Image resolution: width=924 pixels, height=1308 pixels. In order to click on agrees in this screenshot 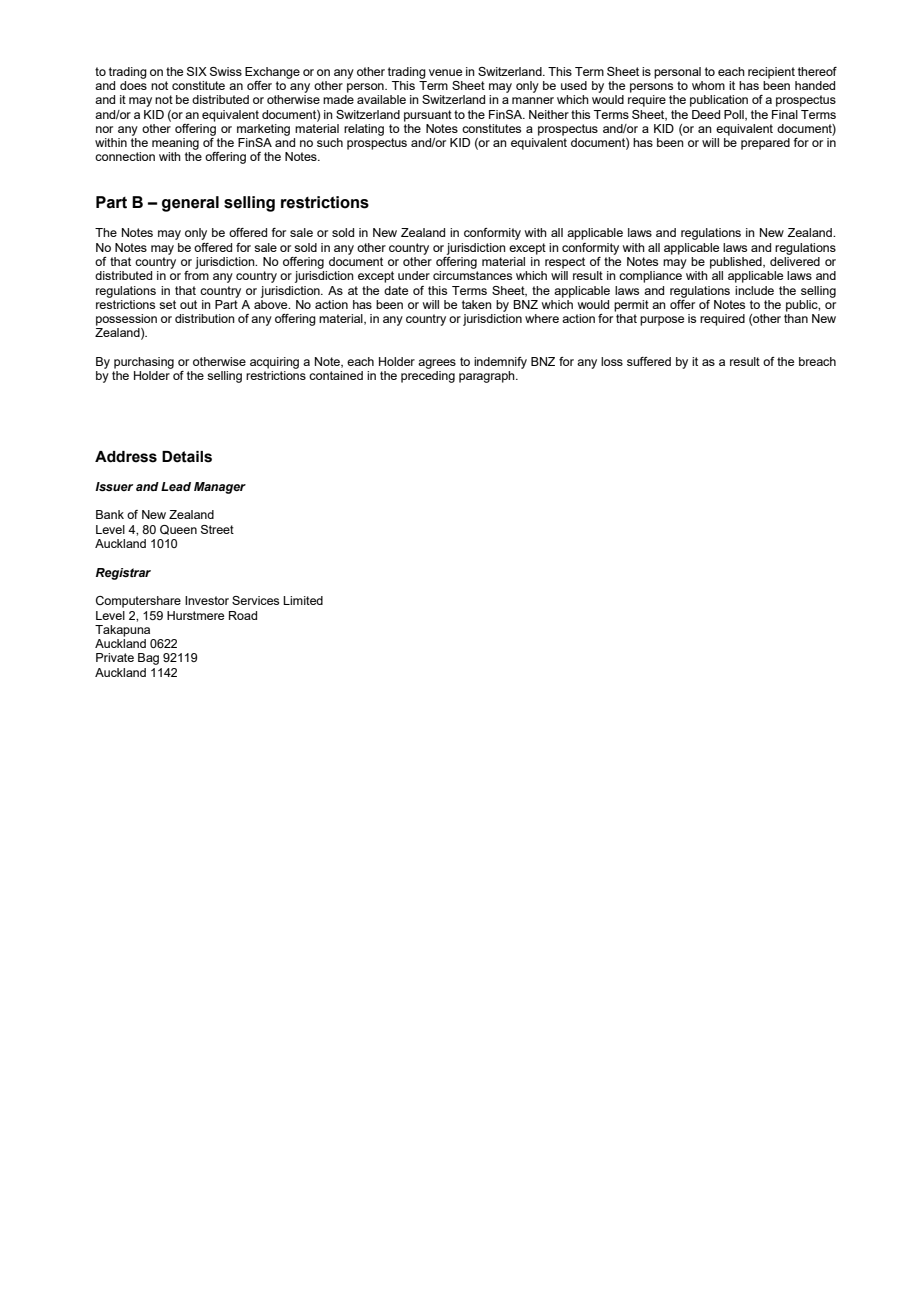, I will do `click(437, 364)`.
